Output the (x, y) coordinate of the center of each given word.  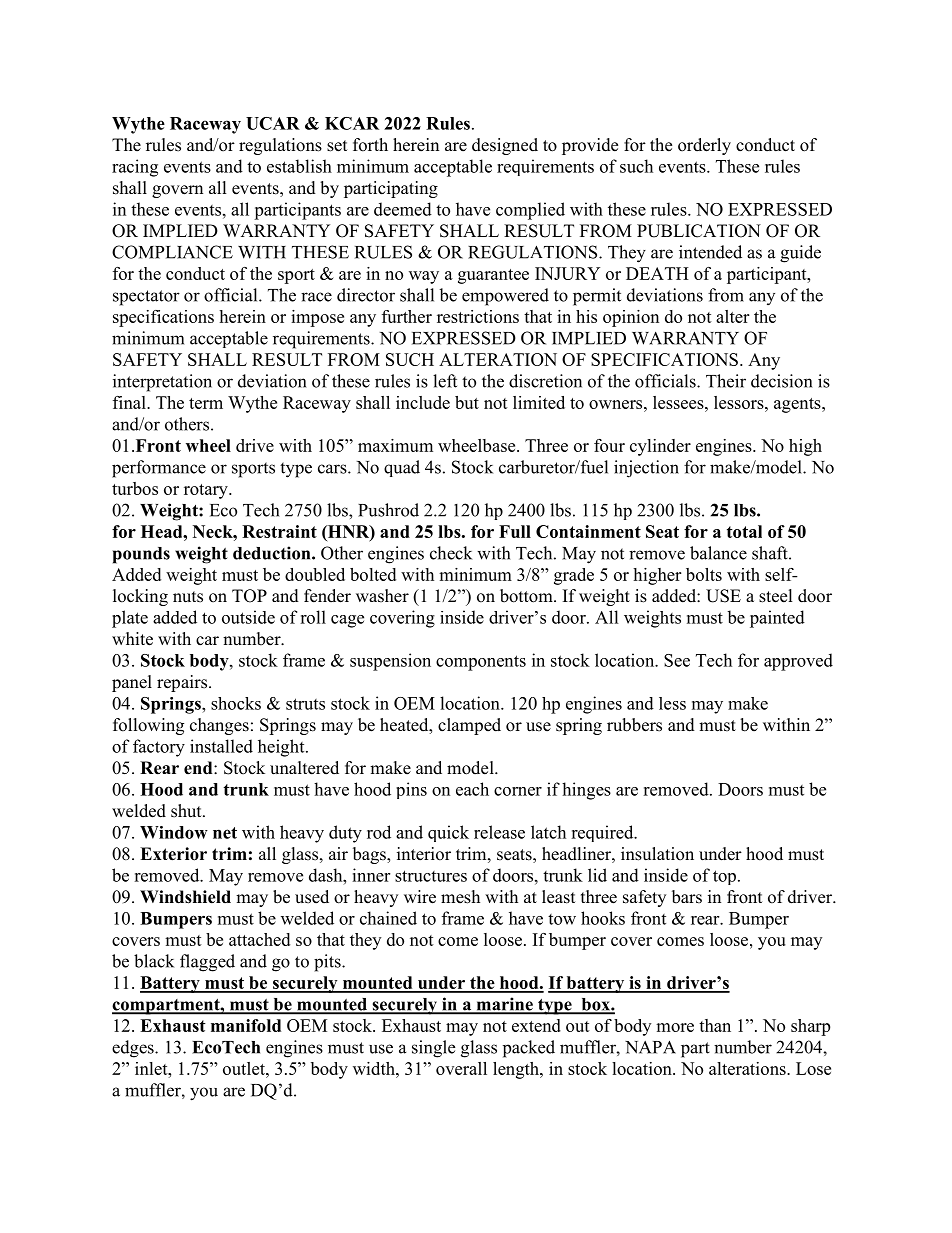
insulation (657, 854)
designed (505, 146)
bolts (704, 574)
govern (177, 191)
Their (726, 381)
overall (461, 1068)
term (206, 403)
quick (448, 833)
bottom (527, 596)
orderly (704, 146)
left (445, 381)
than (715, 1025)
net (225, 833)
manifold (246, 1025)
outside (248, 617)
